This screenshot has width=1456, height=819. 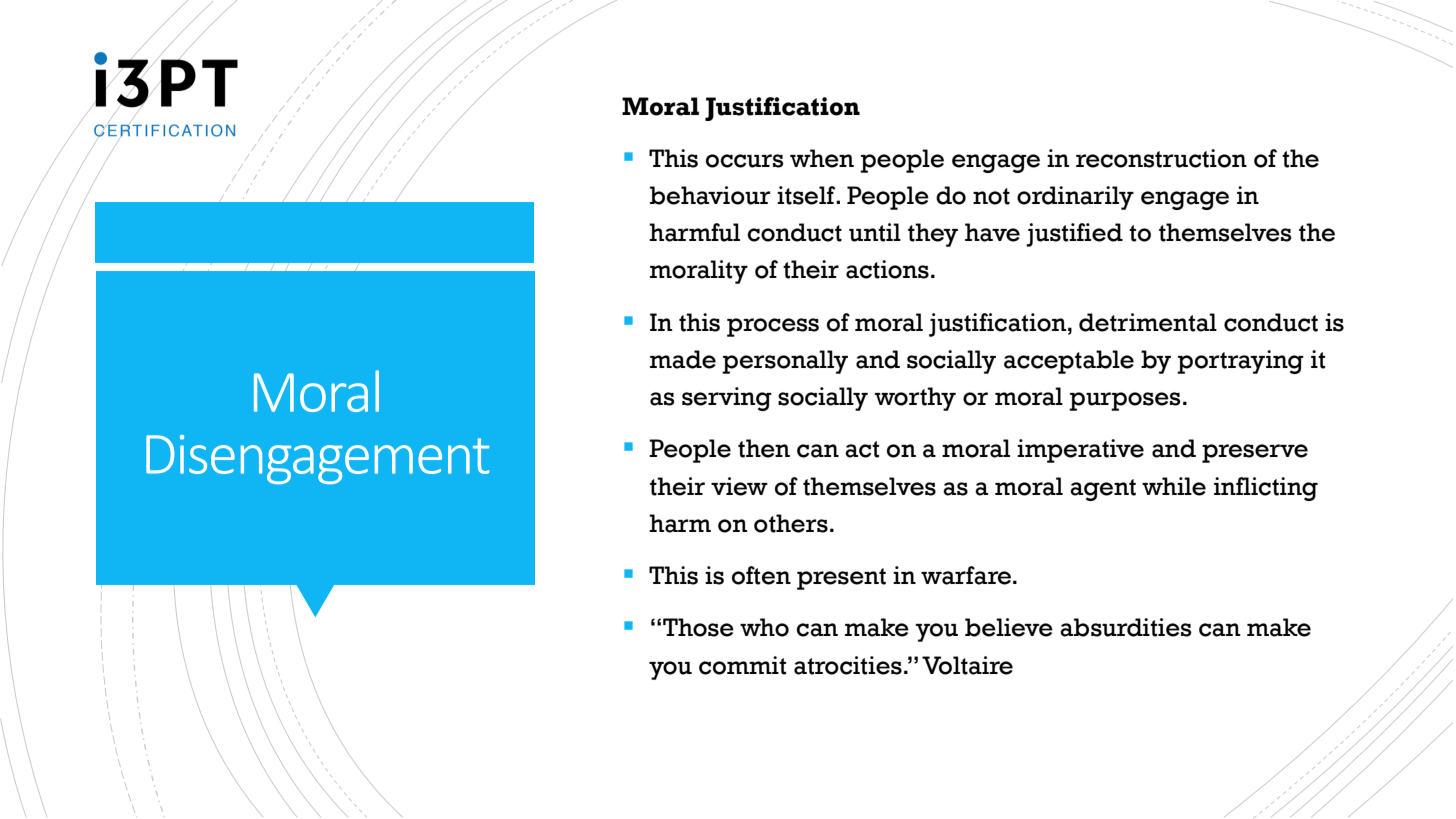 I want to click on commit, so click(x=742, y=665).
